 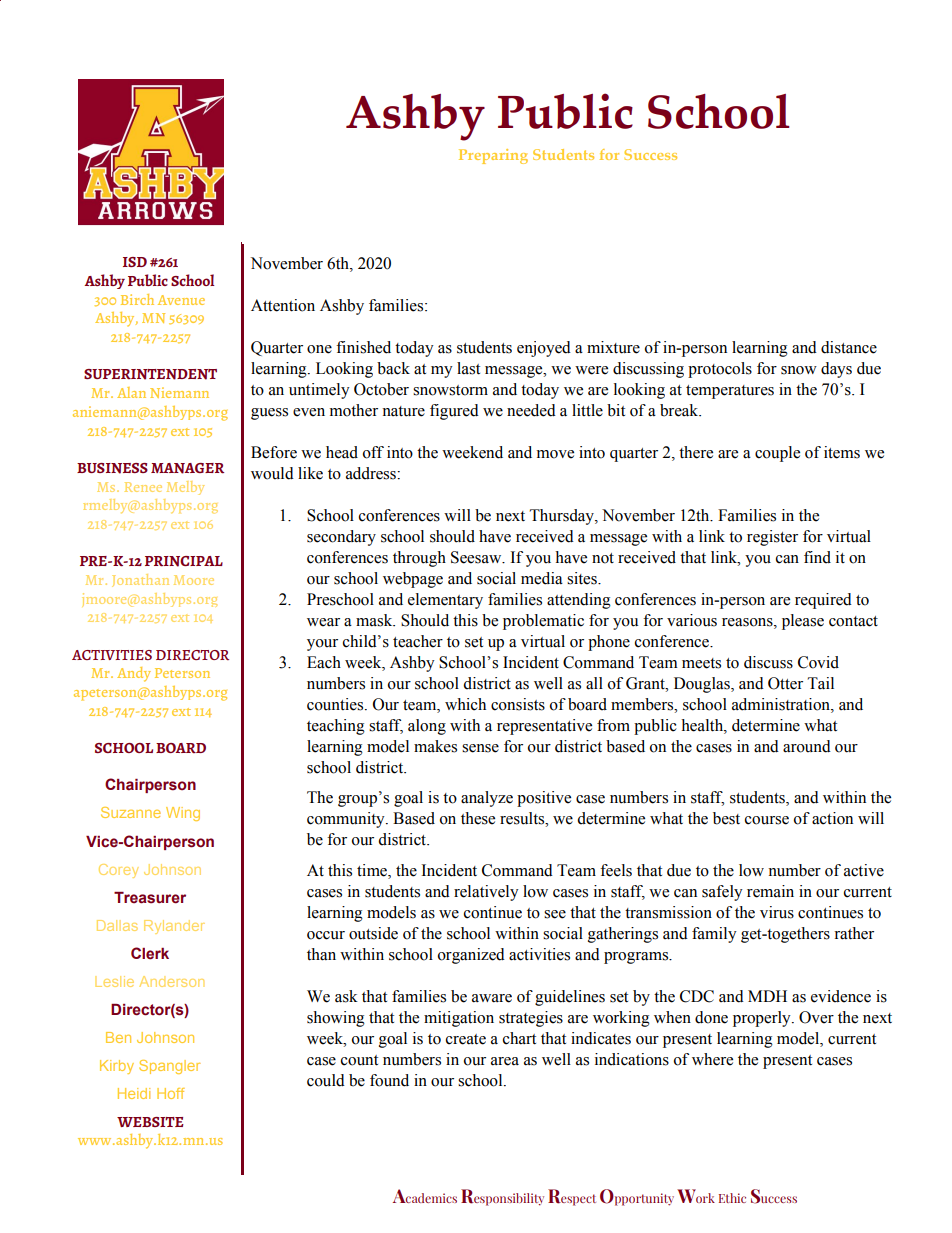 What do you see at coordinates (505, 1061) in the document?
I see `area` at bounding box center [505, 1061].
